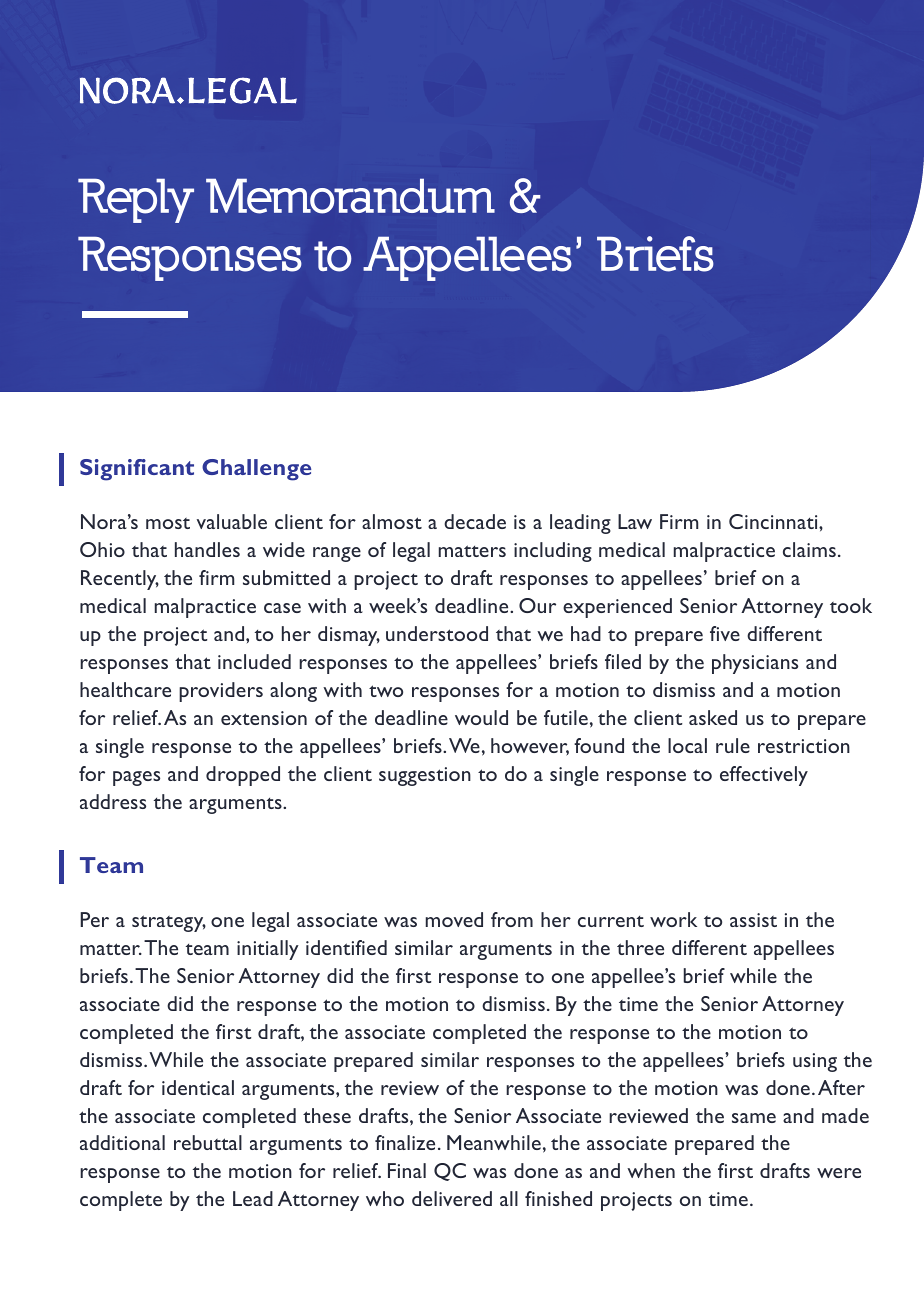 This screenshot has width=924, height=1308. Describe the element at coordinates (452, 1198) in the screenshot. I see `delivered` at that location.
